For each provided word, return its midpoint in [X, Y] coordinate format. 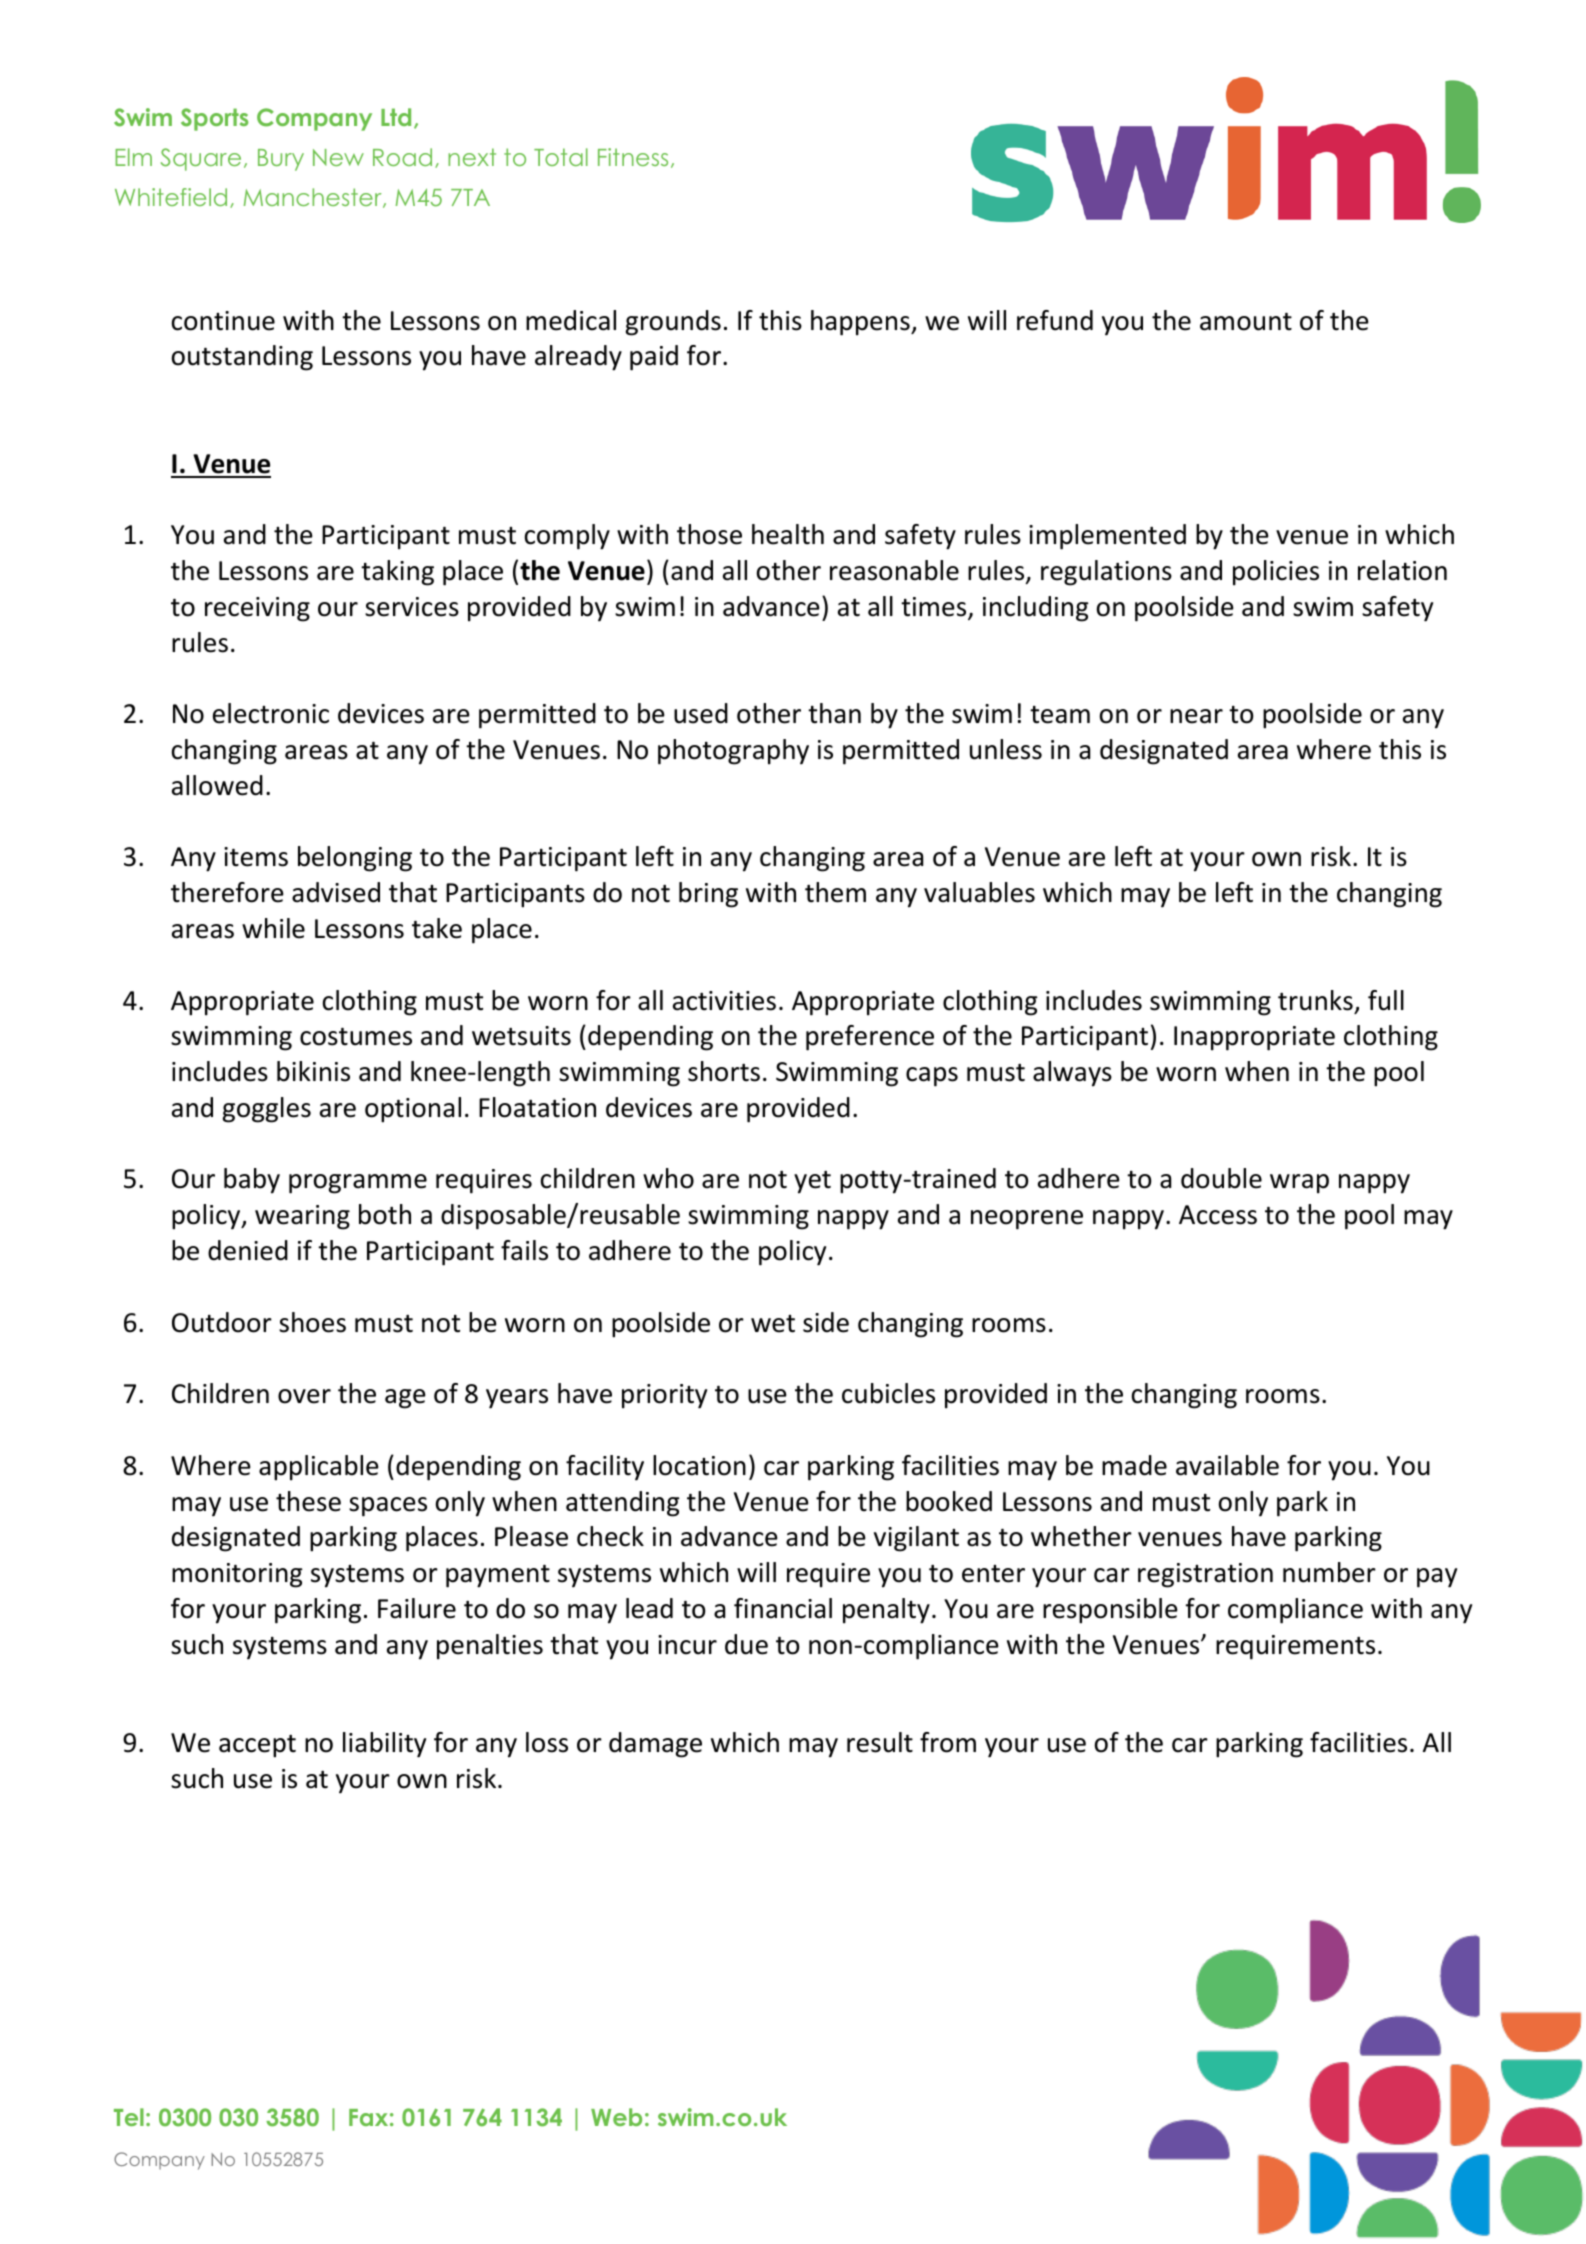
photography [733, 752]
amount [1246, 322]
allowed [217, 785]
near [1196, 716]
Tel [129, 2117]
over [304, 1396]
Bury [281, 160]
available [1227, 1465]
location [699, 1465]
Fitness [633, 157]
